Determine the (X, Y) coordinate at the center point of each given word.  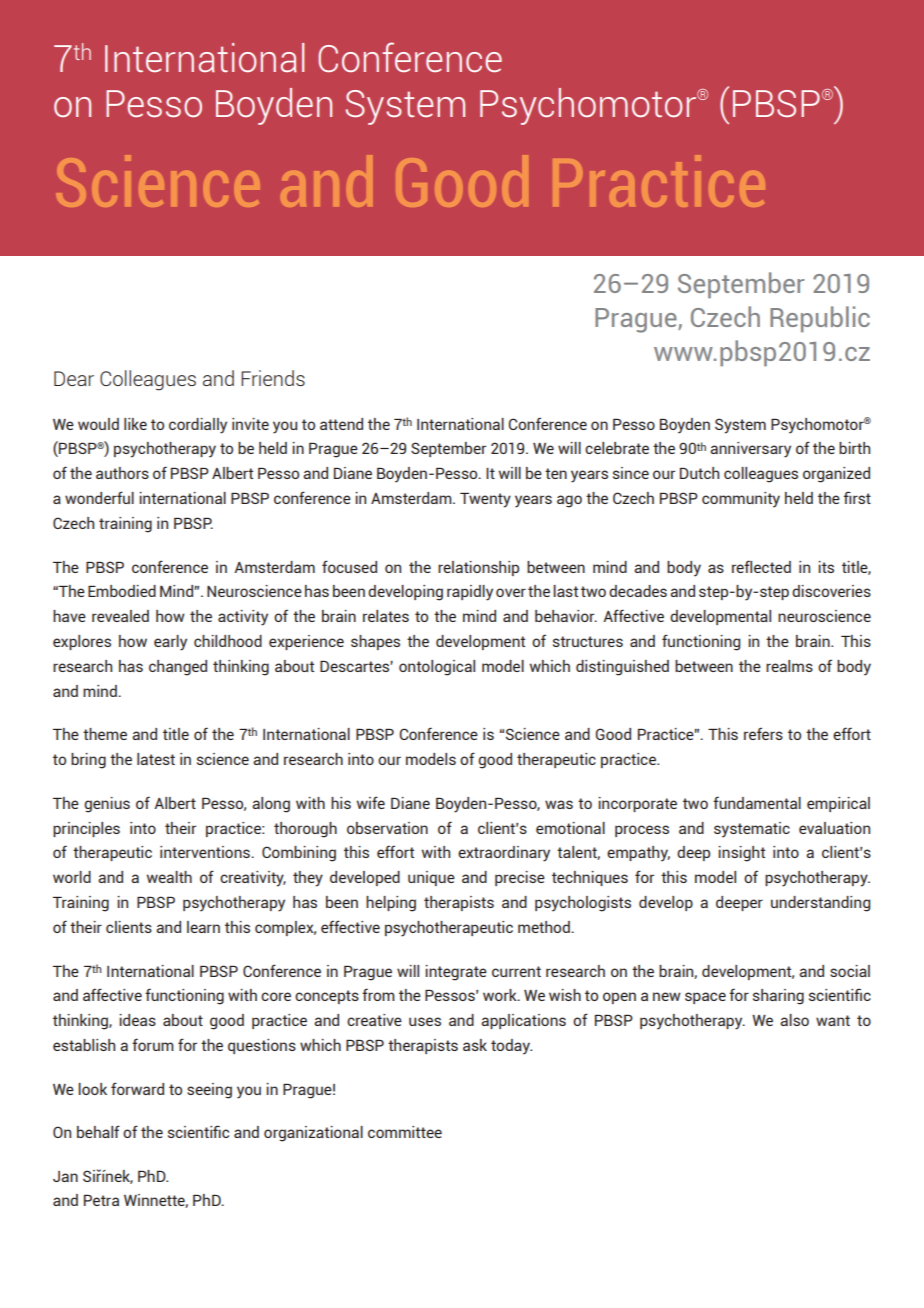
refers (763, 733)
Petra (101, 1200)
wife (370, 802)
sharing (778, 997)
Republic (820, 319)
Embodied (122, 591)
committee (405, 1132)
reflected (761, 566)
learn (203, 927)
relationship (478, 568)
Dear (74, 378)
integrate (456, 973)
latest (156, 759)
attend (341, 424)
